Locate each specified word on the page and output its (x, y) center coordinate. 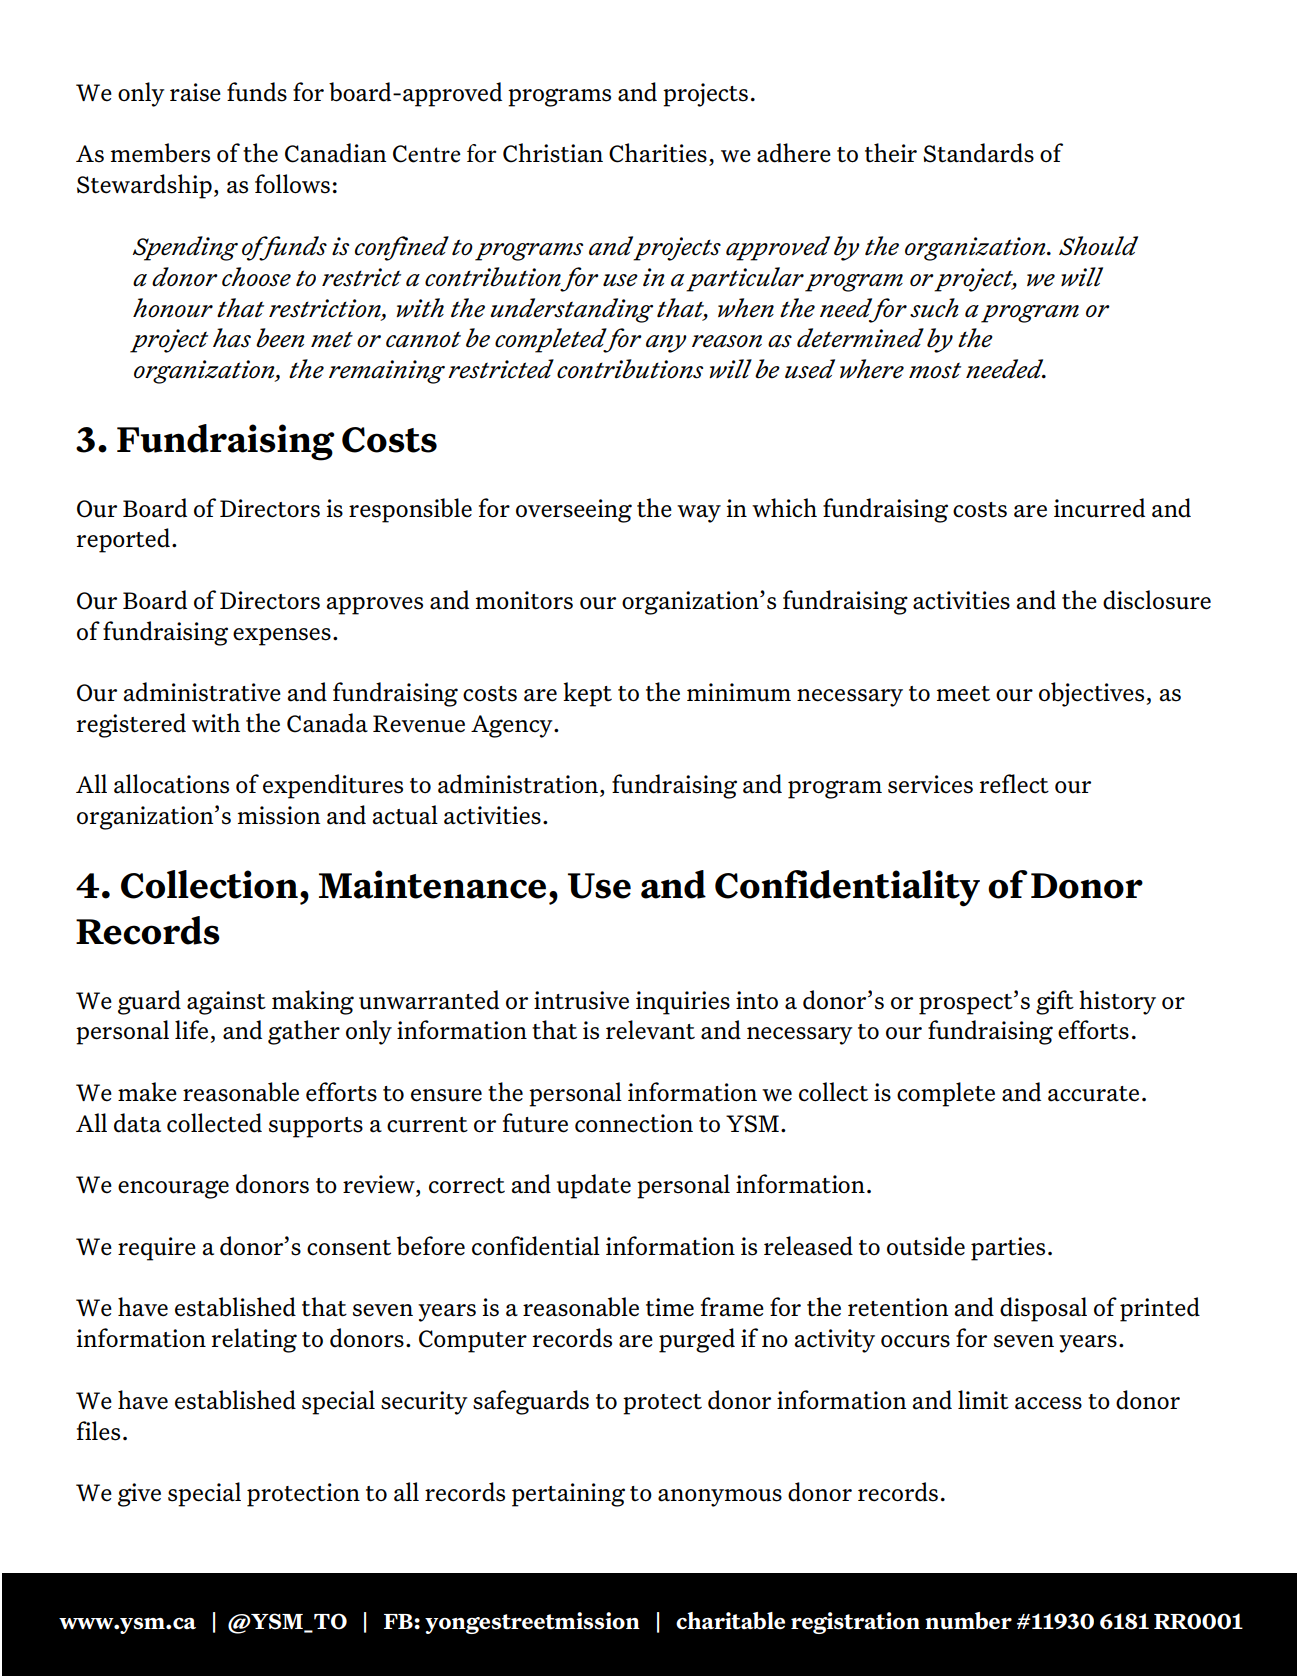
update (594, 1186)
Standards (978, 153)
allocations (171, 784)
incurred (1099, 508)
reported (125, 540)
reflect (1014, 784)
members (160, 153)
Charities (658, 153)
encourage (173, 1189)
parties (1008, 1249)
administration (518, 784)
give (139, 1495)
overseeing (574, 511)
